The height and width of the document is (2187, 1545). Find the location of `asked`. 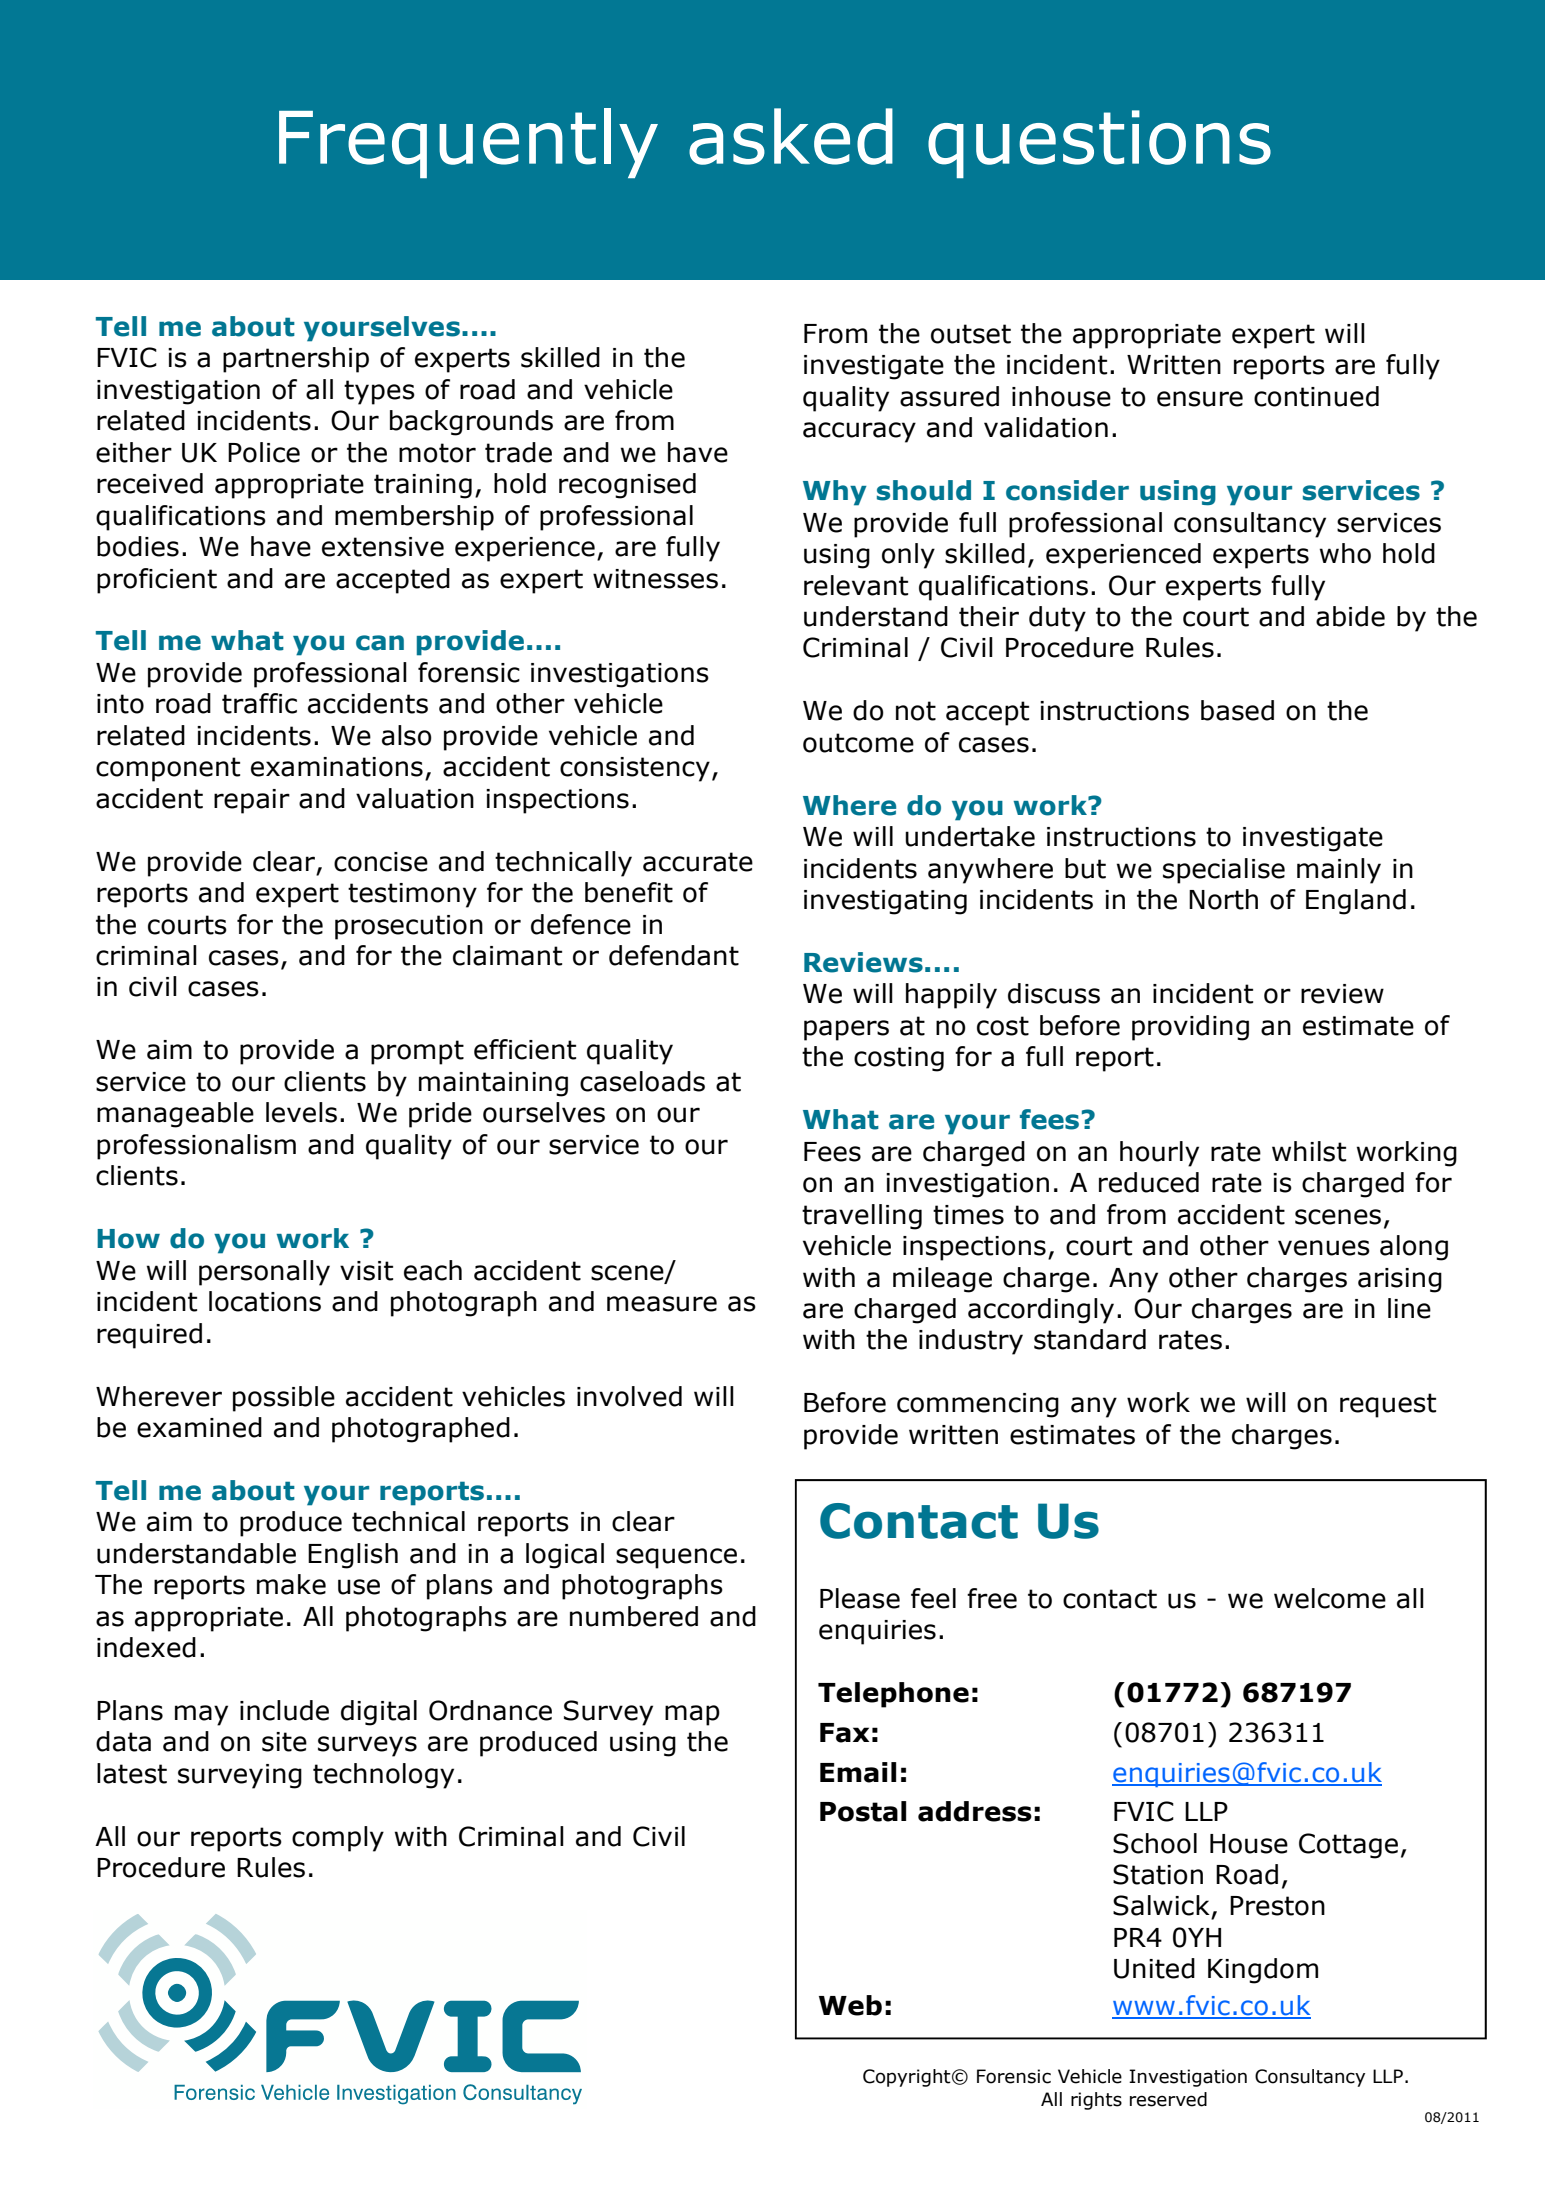

asked is located at coordinates (791, 136).
